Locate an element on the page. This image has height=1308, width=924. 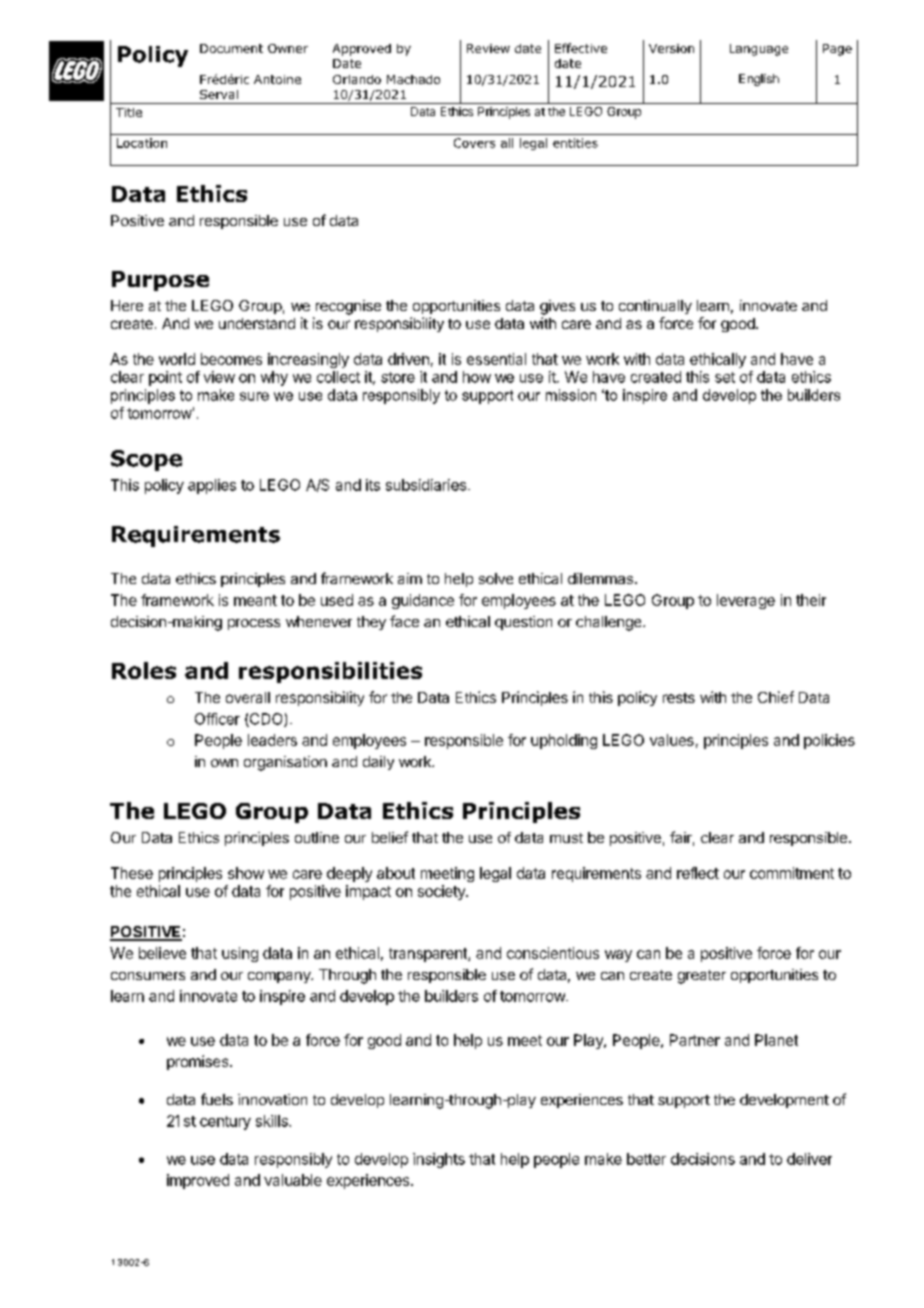
society is located at coordinates (442, 892).
